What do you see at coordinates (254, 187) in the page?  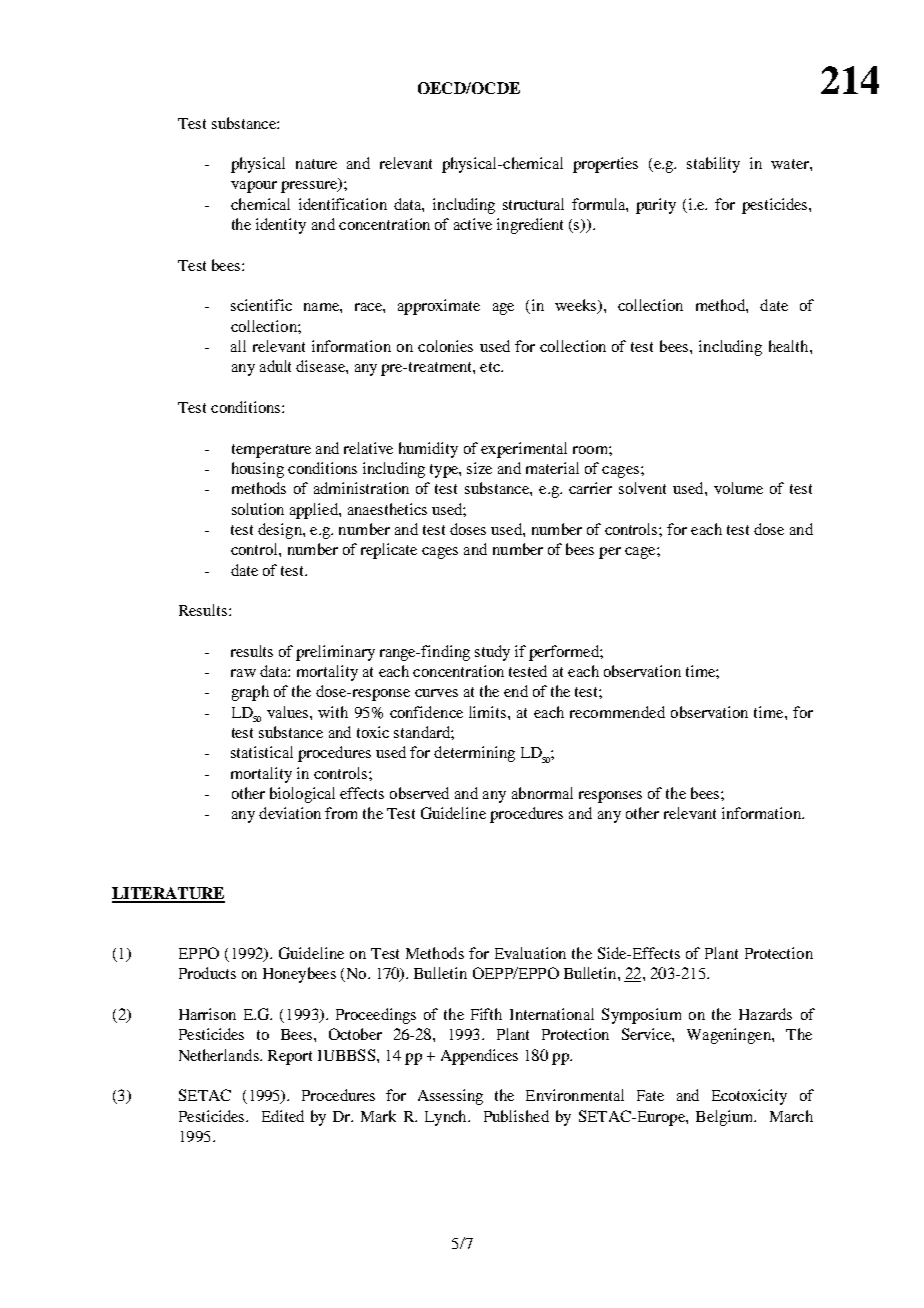 I see `vapour` at bounding box center [254, 187].
